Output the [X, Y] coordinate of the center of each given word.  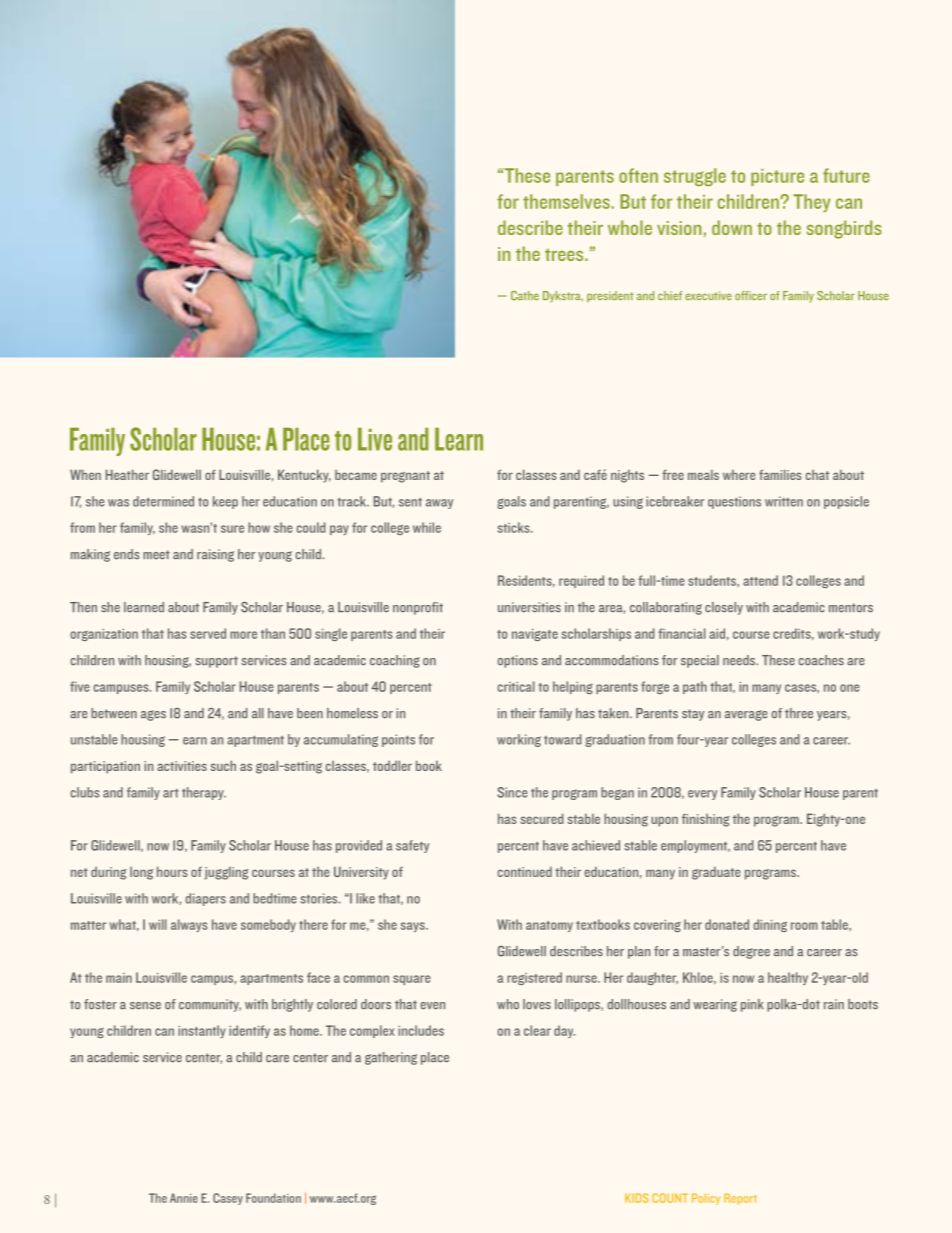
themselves [566, 201]
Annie [184, 1198]
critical [516, 686]
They [811, 203]
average [746, 715]
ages [153, 715]
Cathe [525, 296]
